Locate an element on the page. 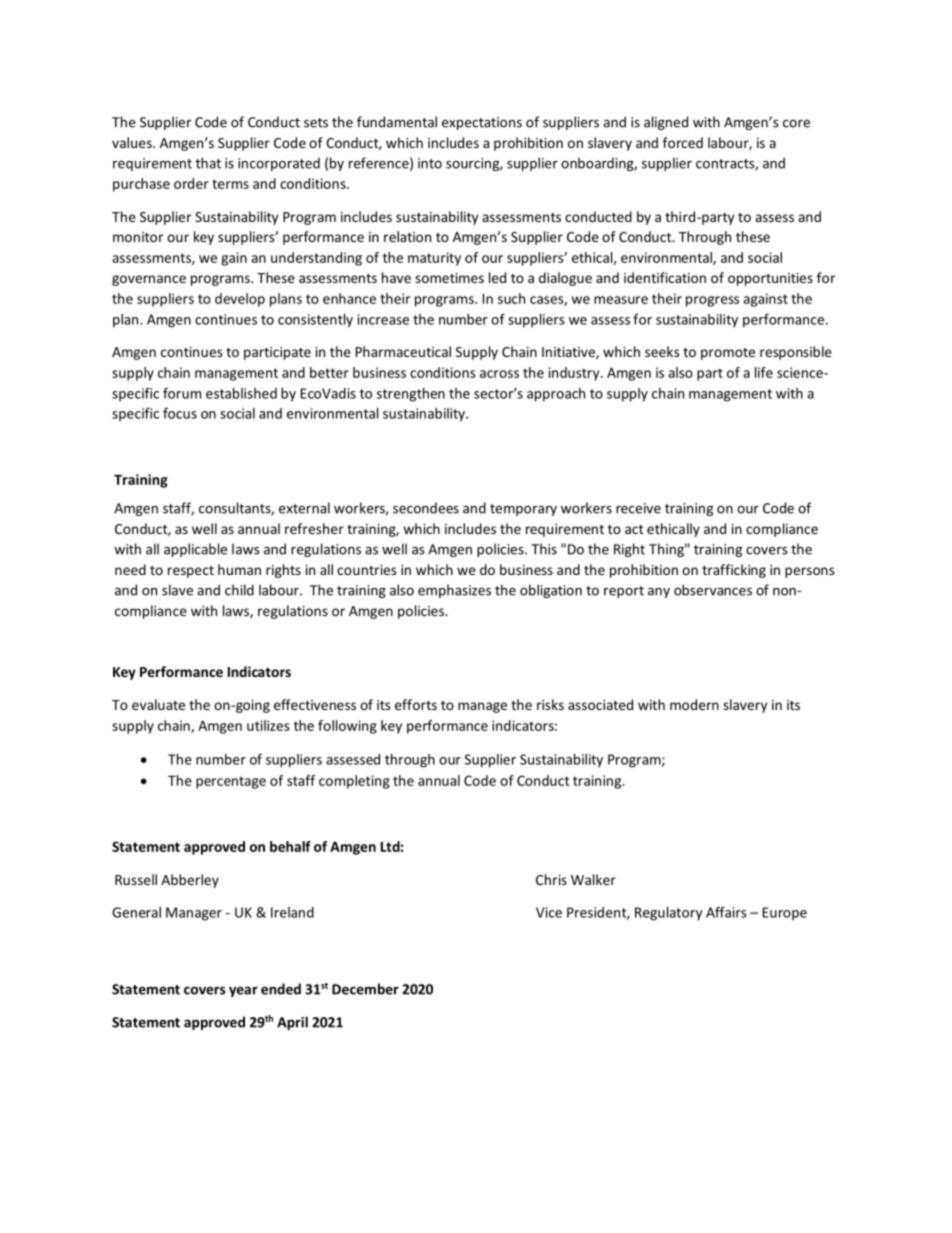 This document has width=952, height=1233. trafficking is located at coordinates (734, 571).
